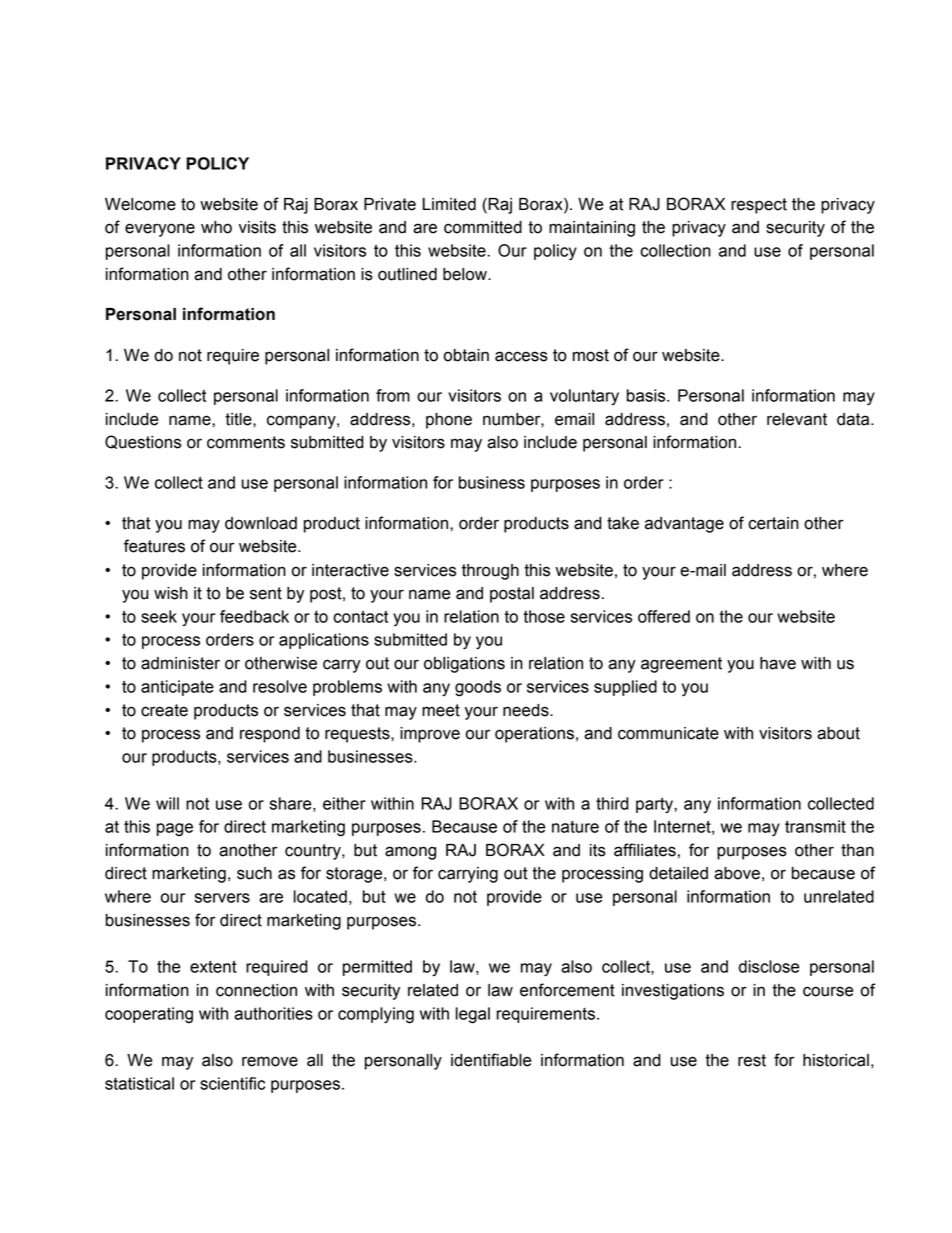  What do you see at coordinates (232, 1083) in the screenshot?
I see `scientific` at bounding box center [232, 1083].
